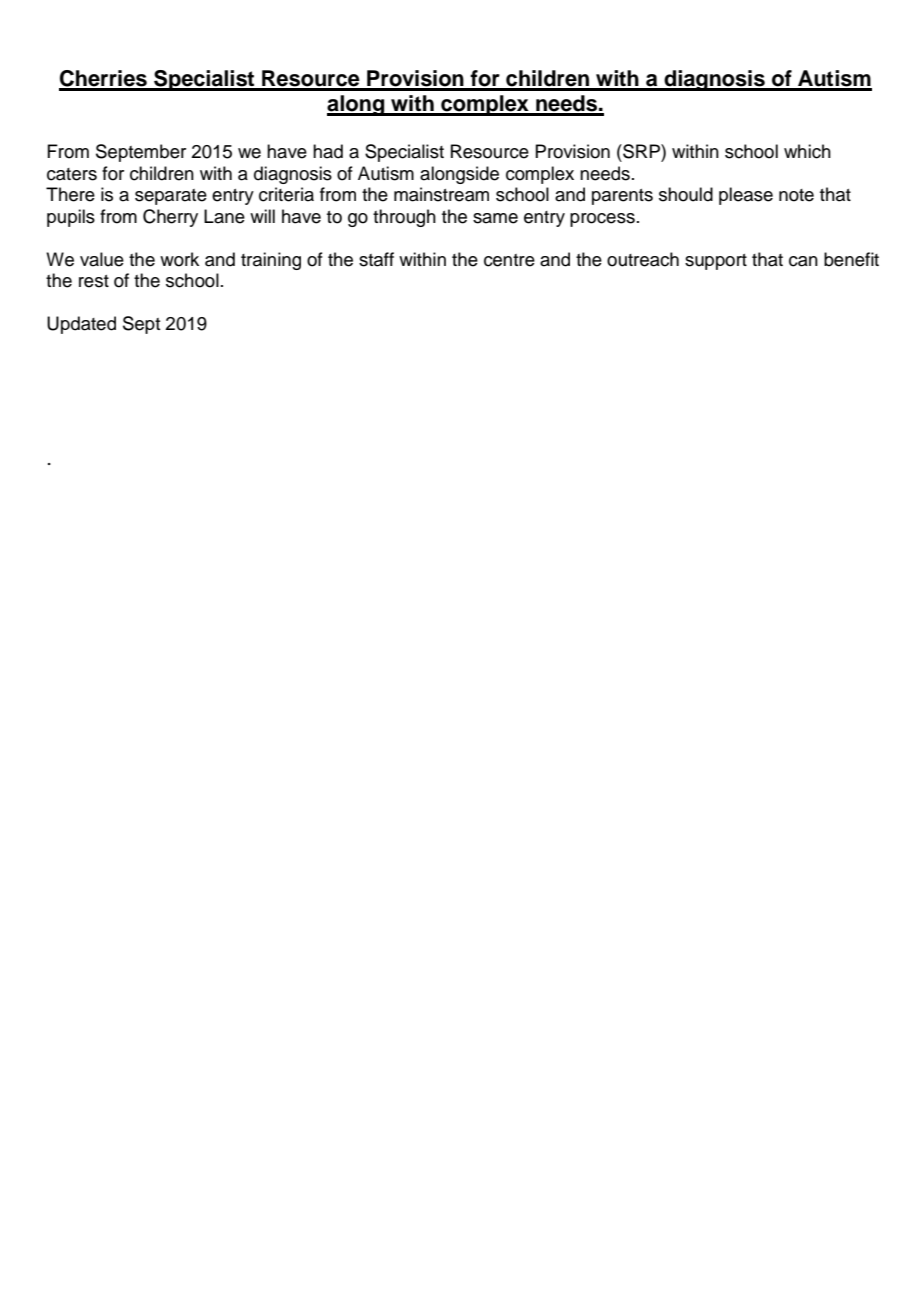 This screenshot has height=1308, width=924. Describe the element at coordinates (641, 151) in the screenshot. I see `SRP` at that location.
